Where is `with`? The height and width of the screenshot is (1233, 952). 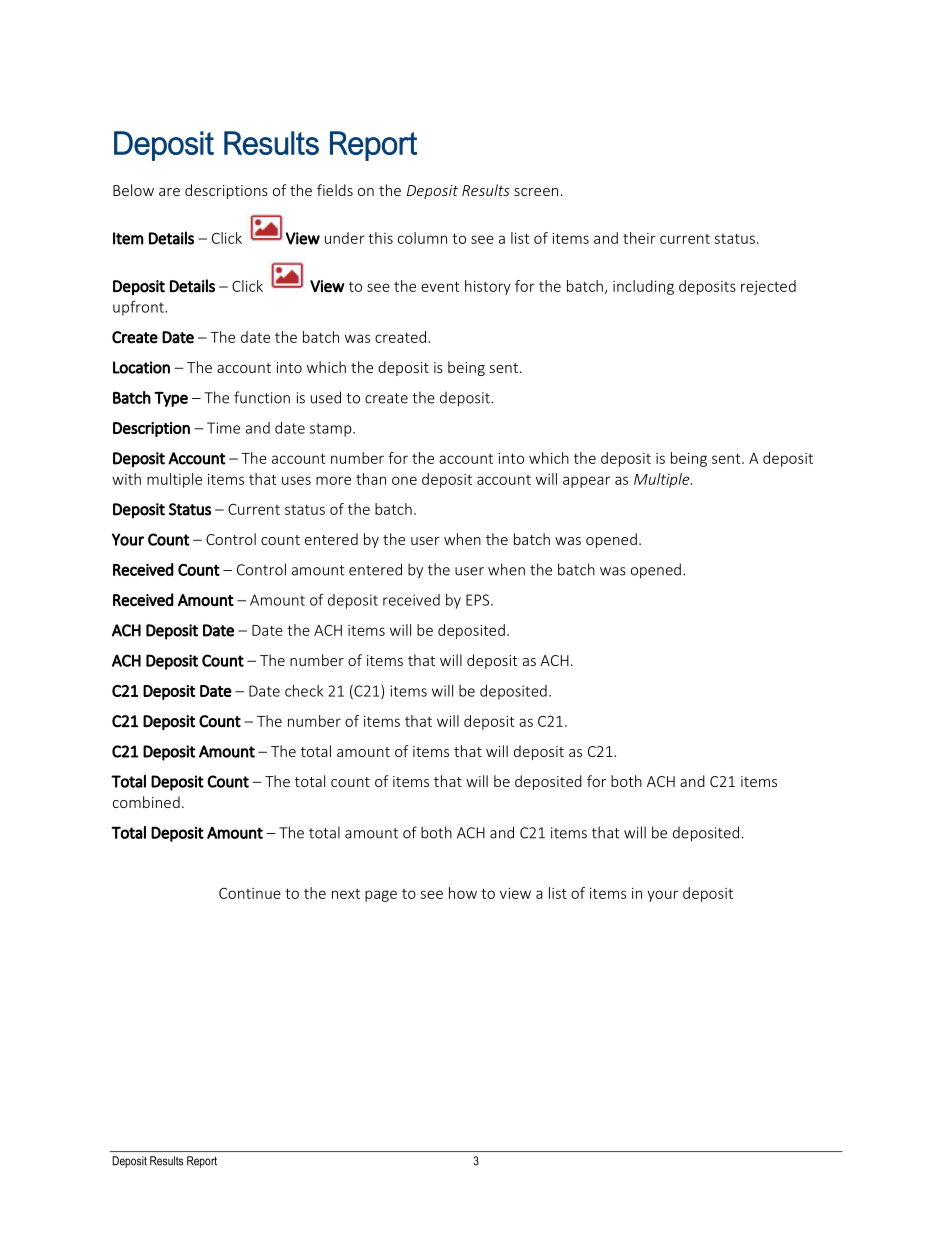 with is located at coordinates (126, 479).
